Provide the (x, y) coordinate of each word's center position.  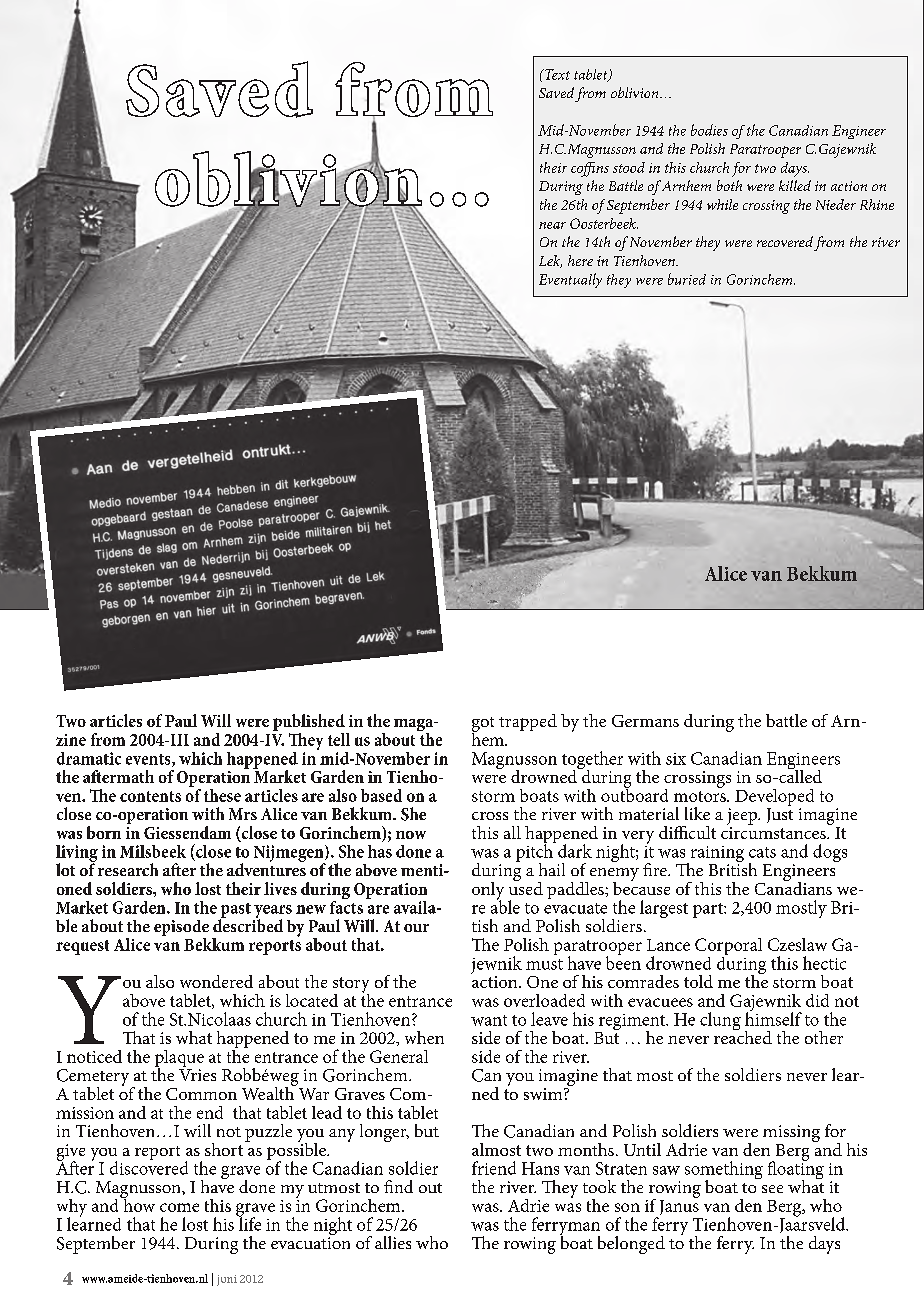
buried (687, 279)
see (772, 1189)
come (179, 1207)
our (416, 928)
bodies (709, 130)
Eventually (570, 280)
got (483, 725)
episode (181, 929)
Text (556, 74)
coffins (590, 169)
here (580, 260)
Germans (645, 721)
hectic (824, 963)
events (149, 760)
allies (393, 1242)
